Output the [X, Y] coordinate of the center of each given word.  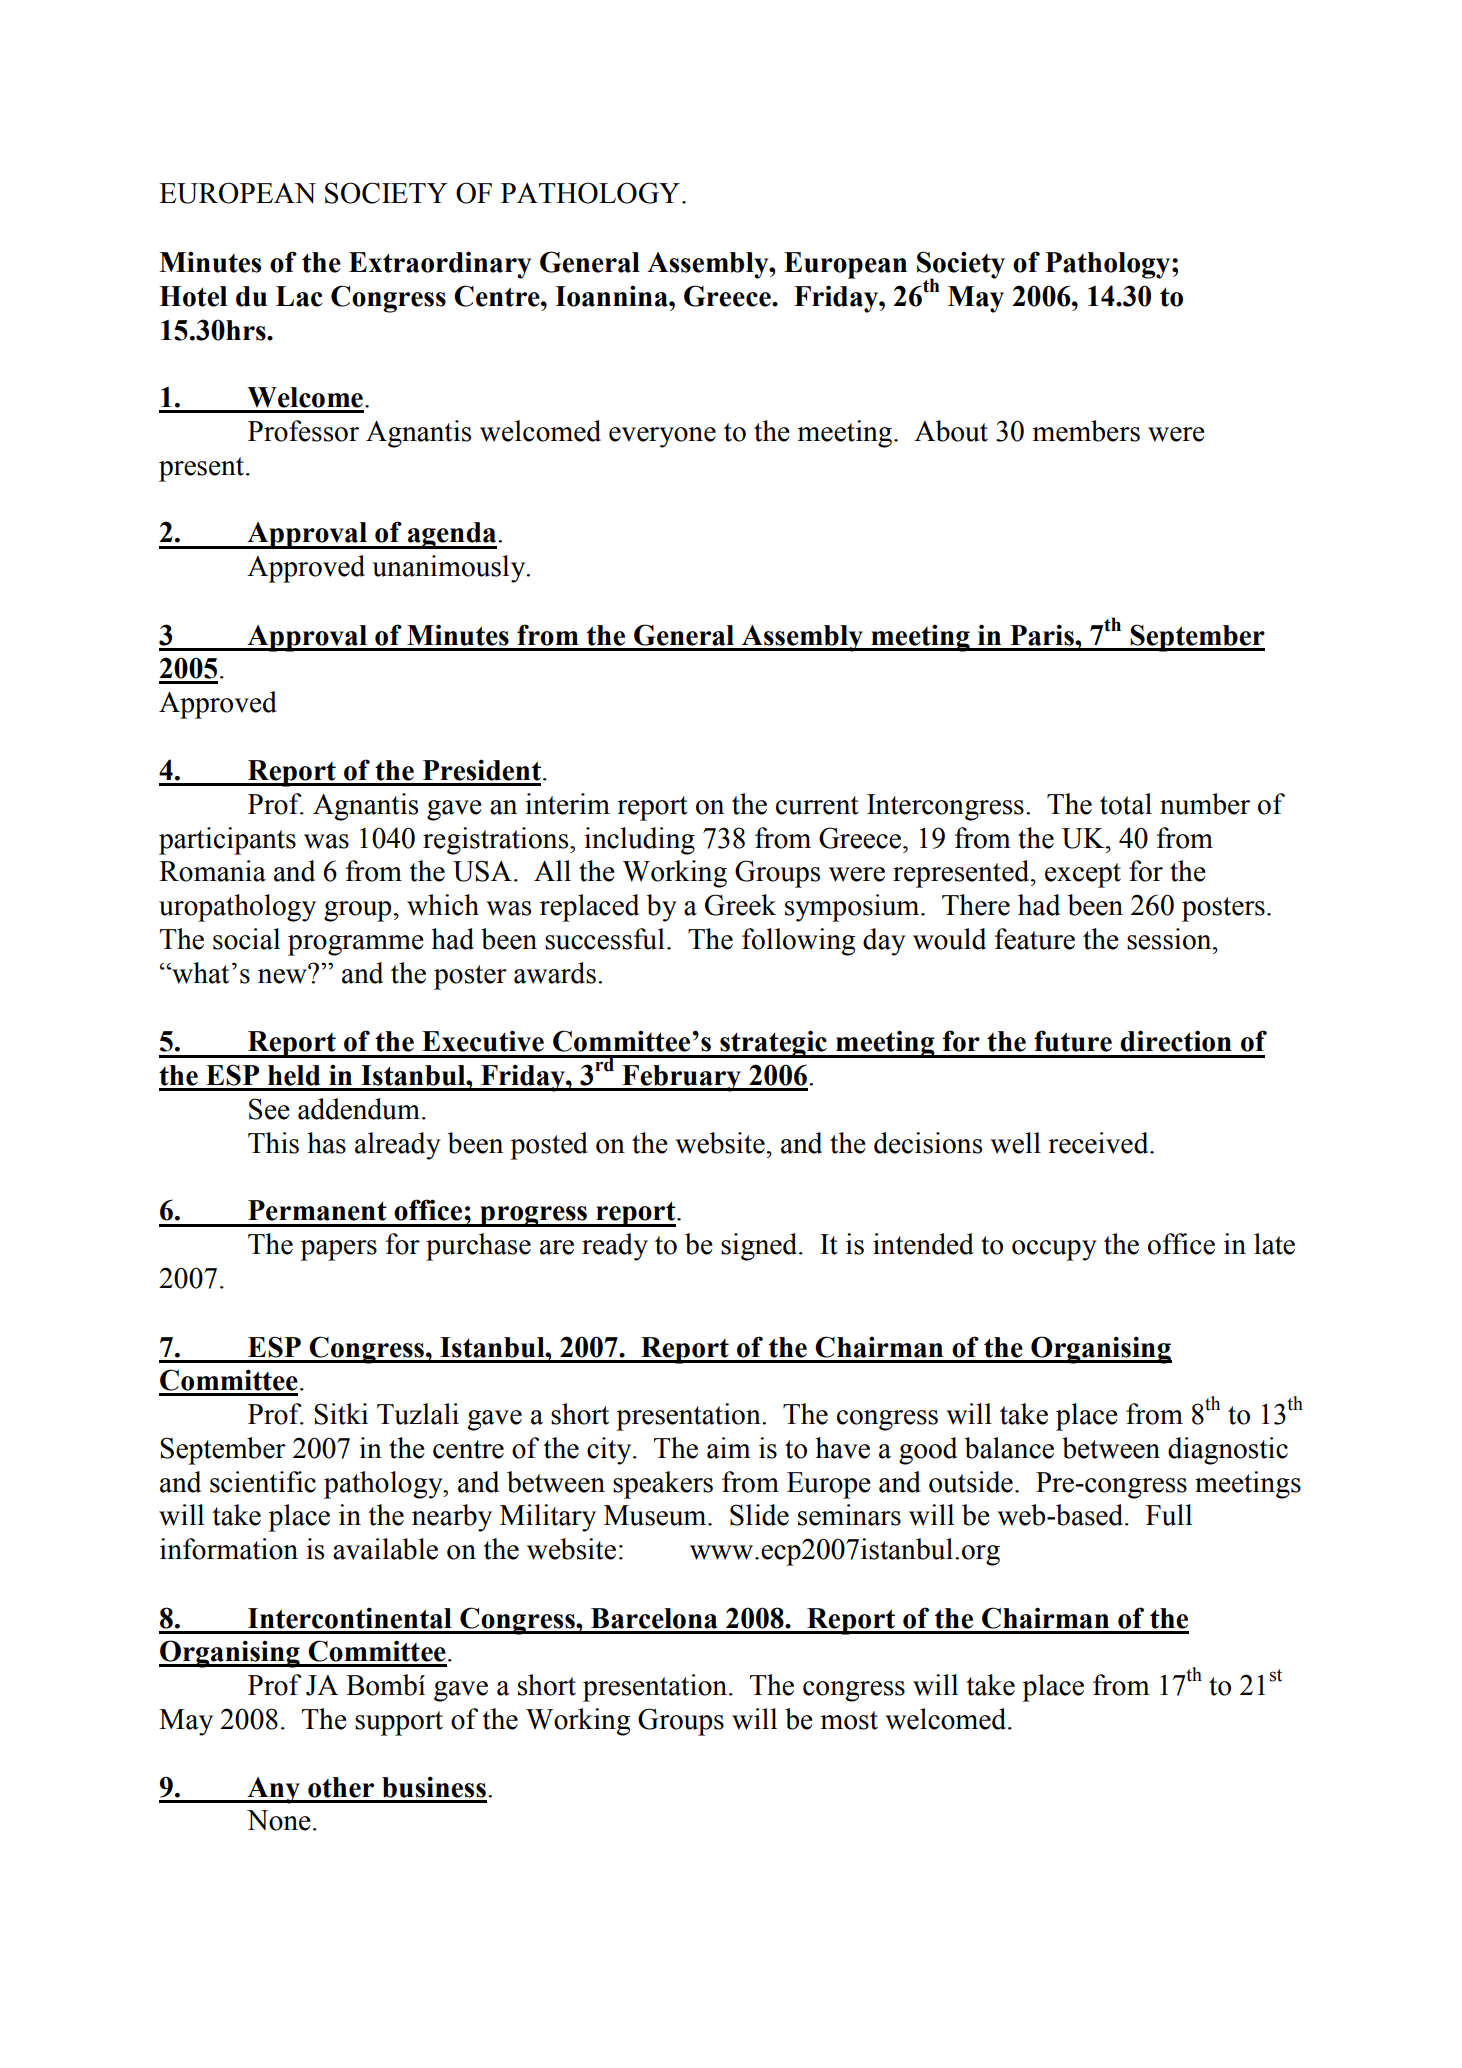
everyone [662, 437]
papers [338, 1250]
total [1126, 804]
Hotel [193, 296]
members [1086, 431]
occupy [1054, 1250]
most [849, 1720]
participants [227, 841]
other [341, 1787]
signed [760, 1247]
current [817, 805]
